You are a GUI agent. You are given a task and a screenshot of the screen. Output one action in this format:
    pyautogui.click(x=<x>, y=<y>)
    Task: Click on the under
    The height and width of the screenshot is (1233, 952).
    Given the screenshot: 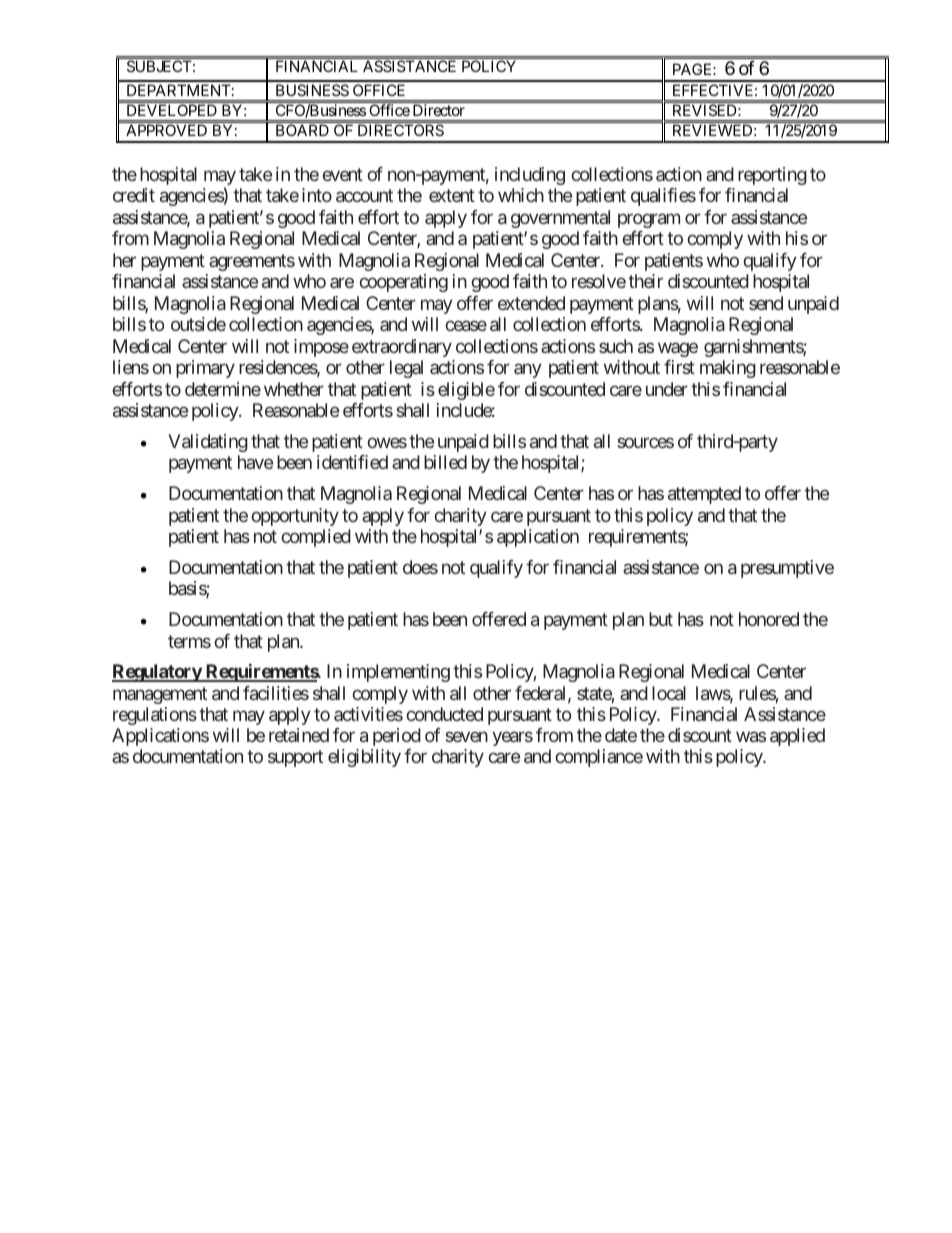 What is the action you would take?
    pyautogui.click(x=667, y=389)
